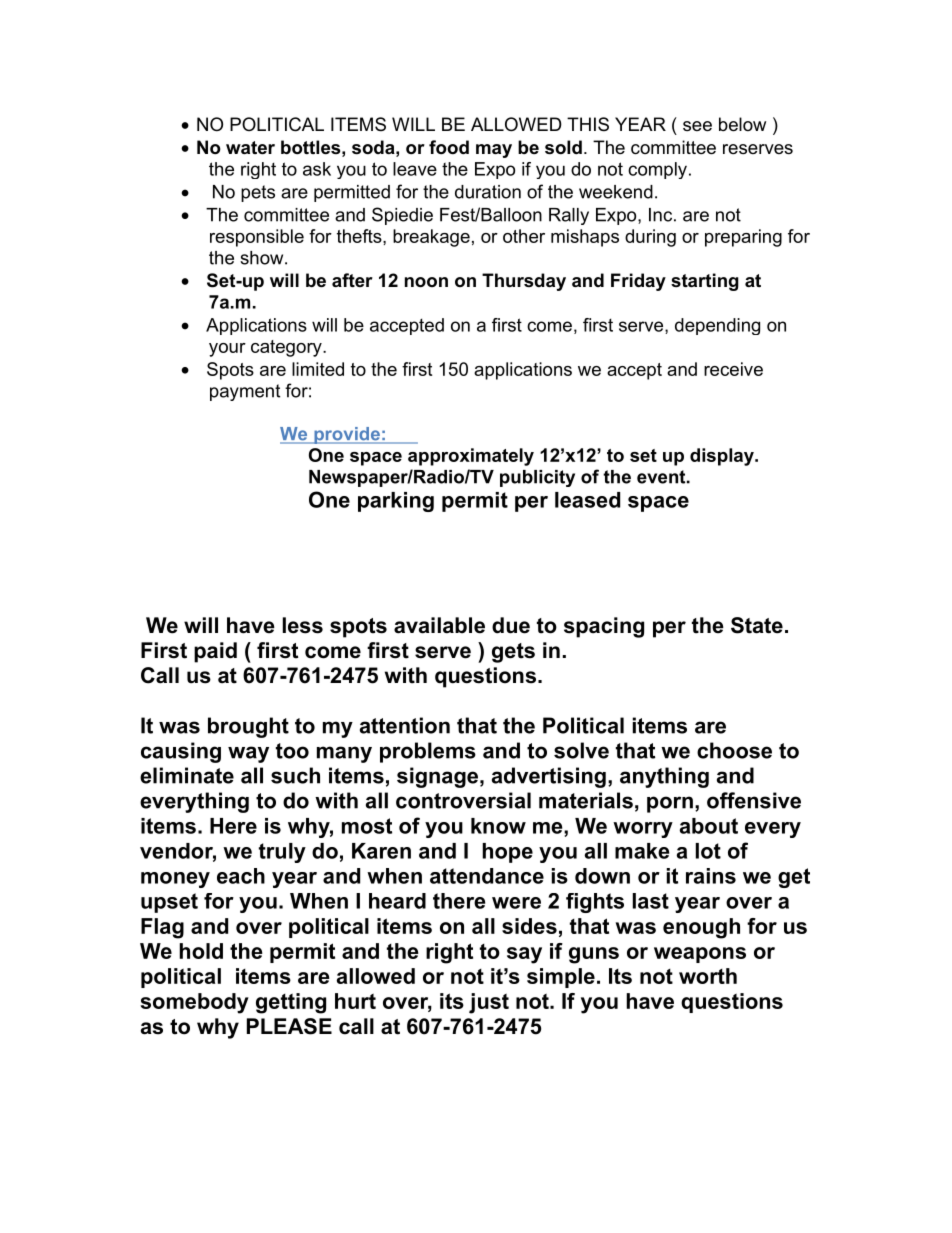 The image size is (952, 1233). I want to click on less, so click(303, 625).
